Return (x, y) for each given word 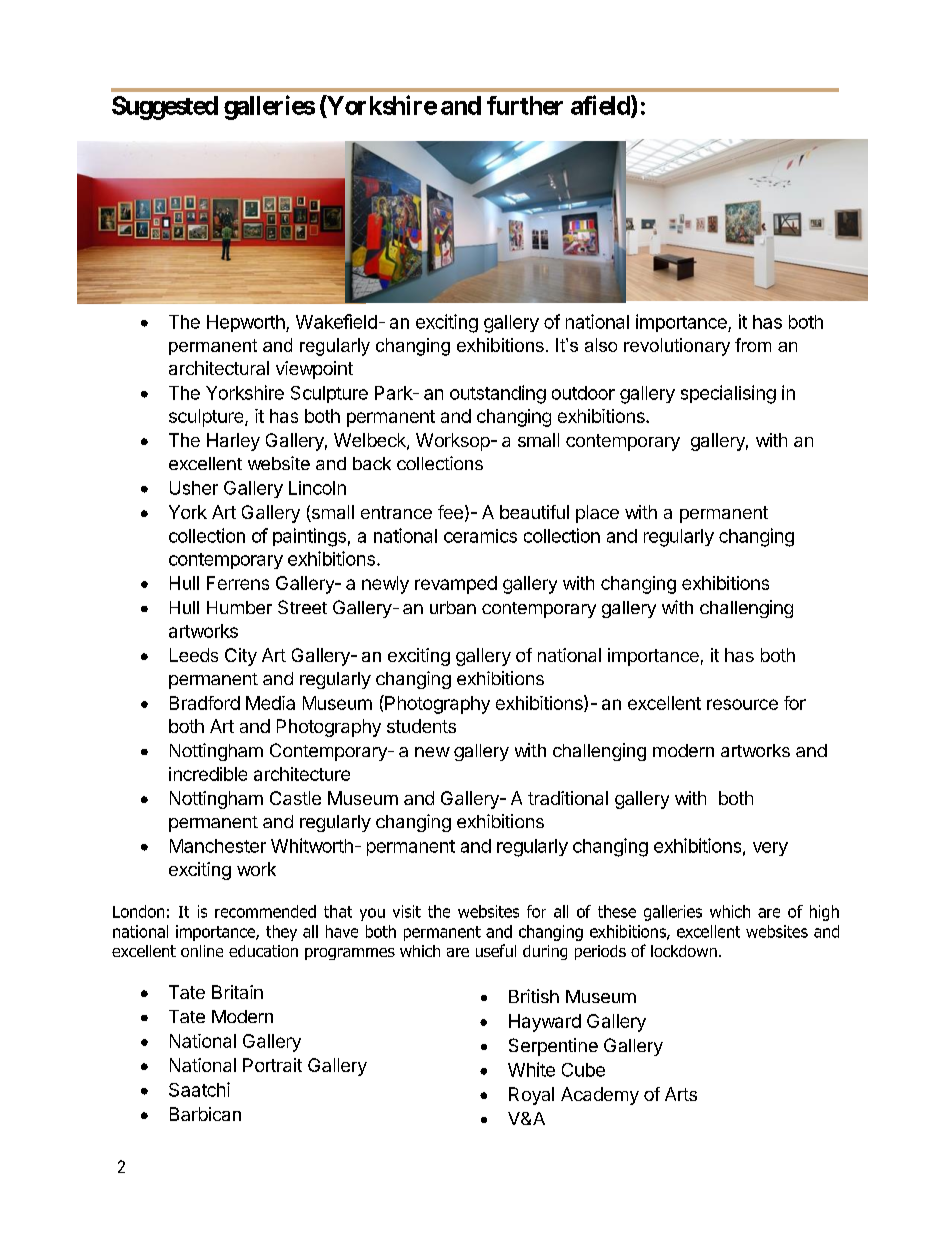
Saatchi (199, 1089)
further (525, 105)
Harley (233, 442)
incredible (208, 774)
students (421, 726)
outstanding (498, 394)
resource (742, 704)
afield (601, 106)
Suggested (165, 108)
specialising (728, 394)
